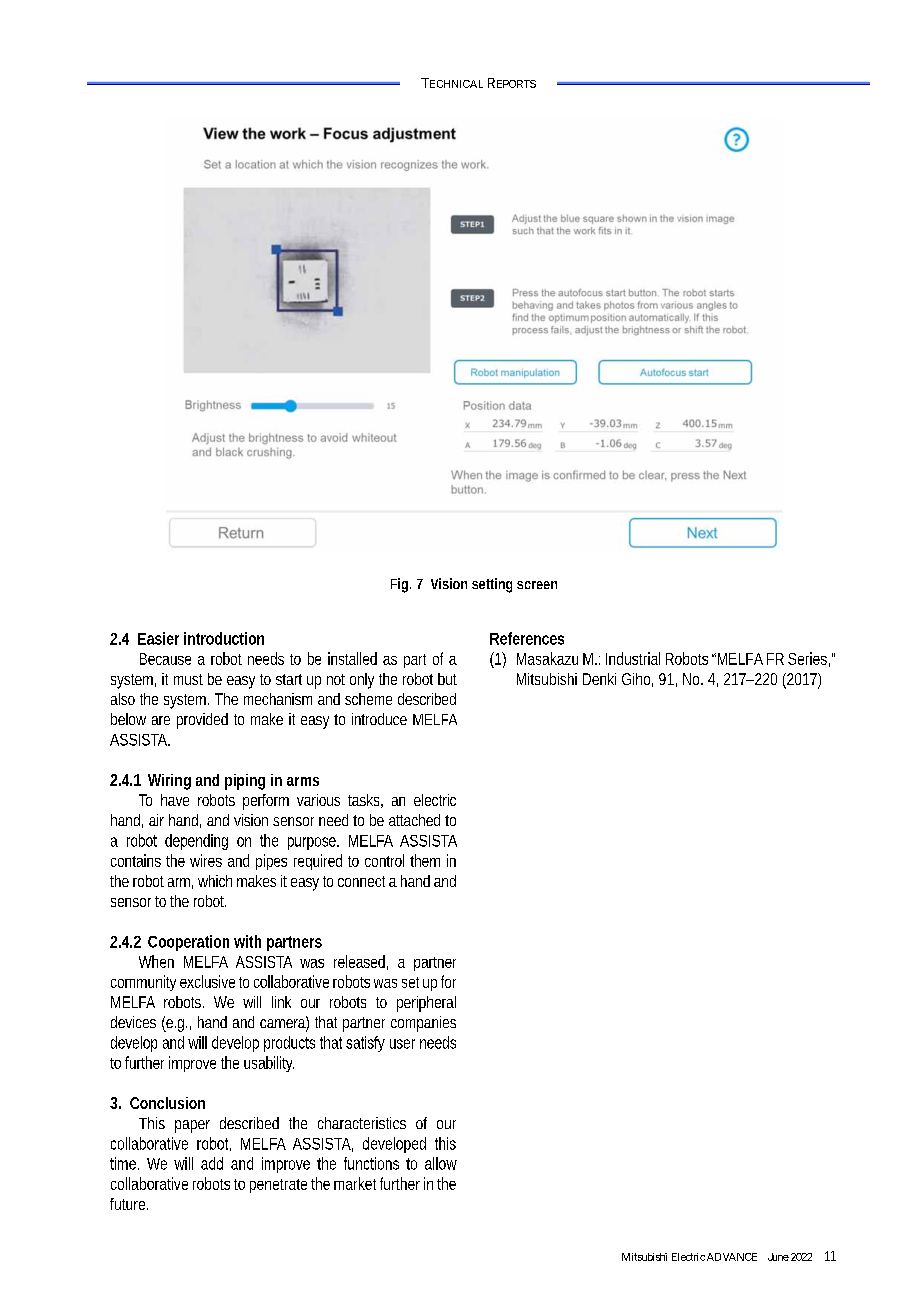 The height and width of the screenshot is (1308, 924). Describe the element at coordinates (129, 1204) in the screenshot. I see `future` at that location.
